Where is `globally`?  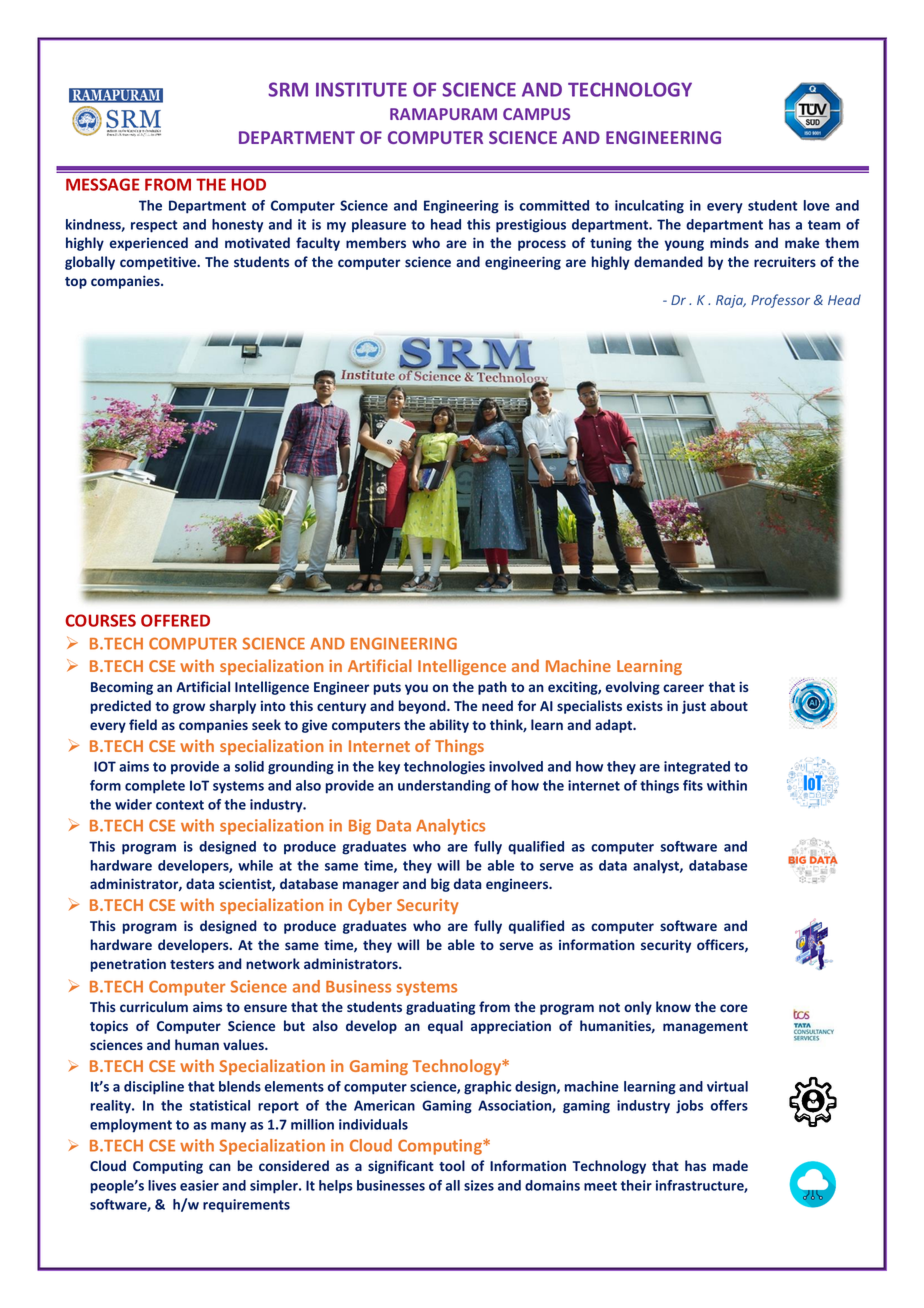
globally is located at coordinates (90, 263).
